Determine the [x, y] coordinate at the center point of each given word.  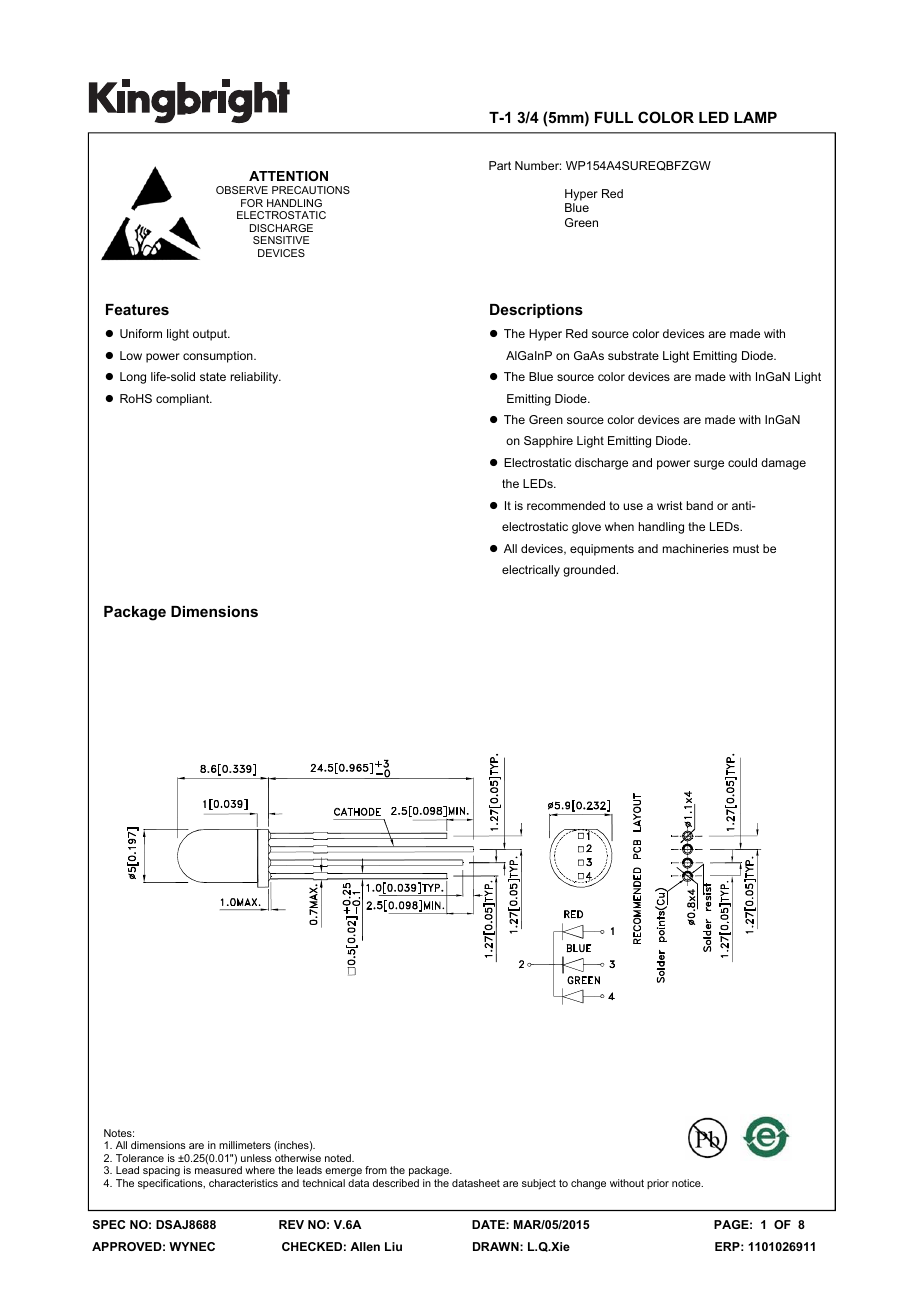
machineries [696, 548]
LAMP [755, 117]
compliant [184, 400]
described [396, 1183]
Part [500, 165]
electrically [531, 571]
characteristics [243, 1183]
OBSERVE [242, 190]
